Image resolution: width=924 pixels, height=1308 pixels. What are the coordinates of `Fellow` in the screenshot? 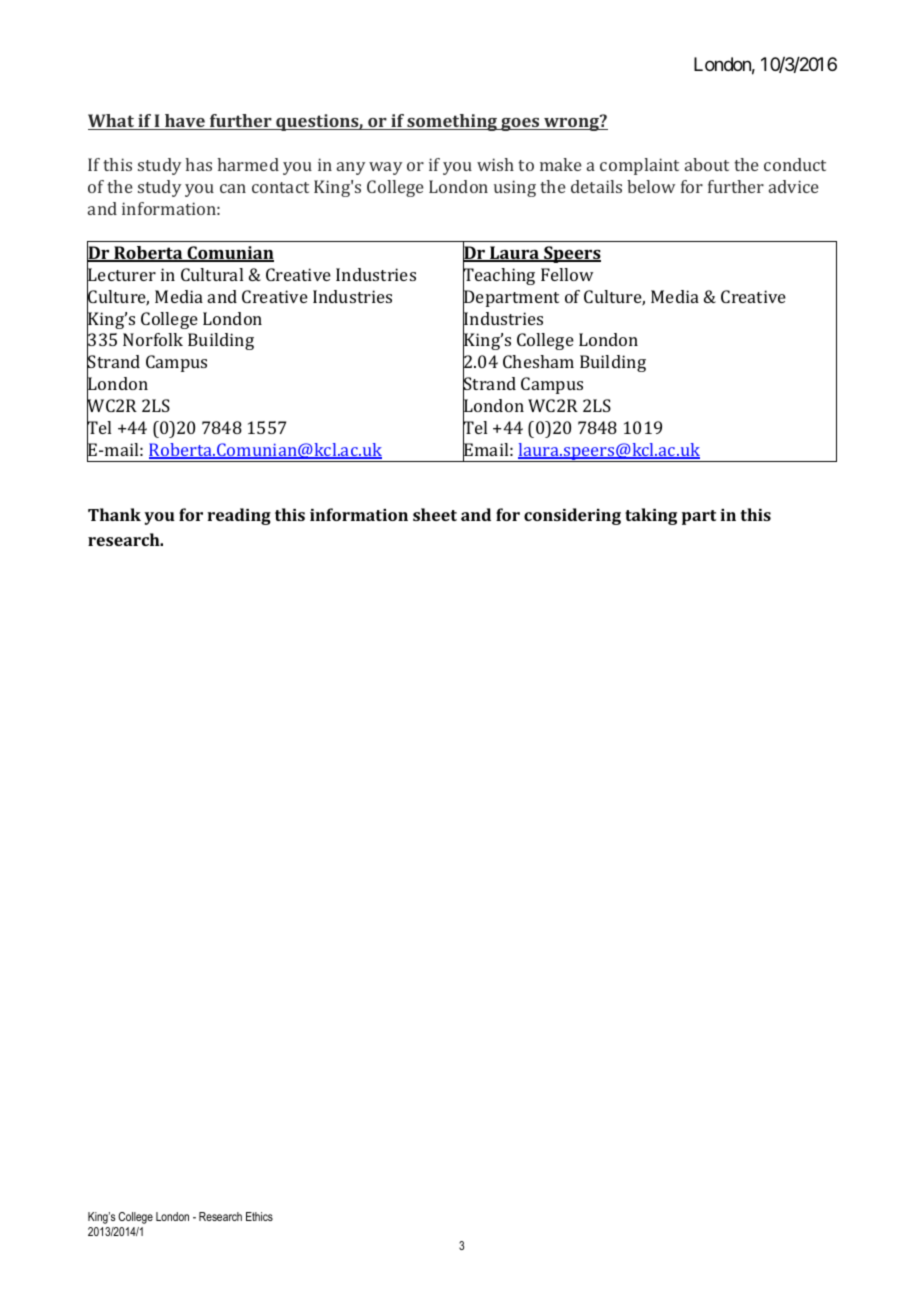 It's located at (567, 274).
